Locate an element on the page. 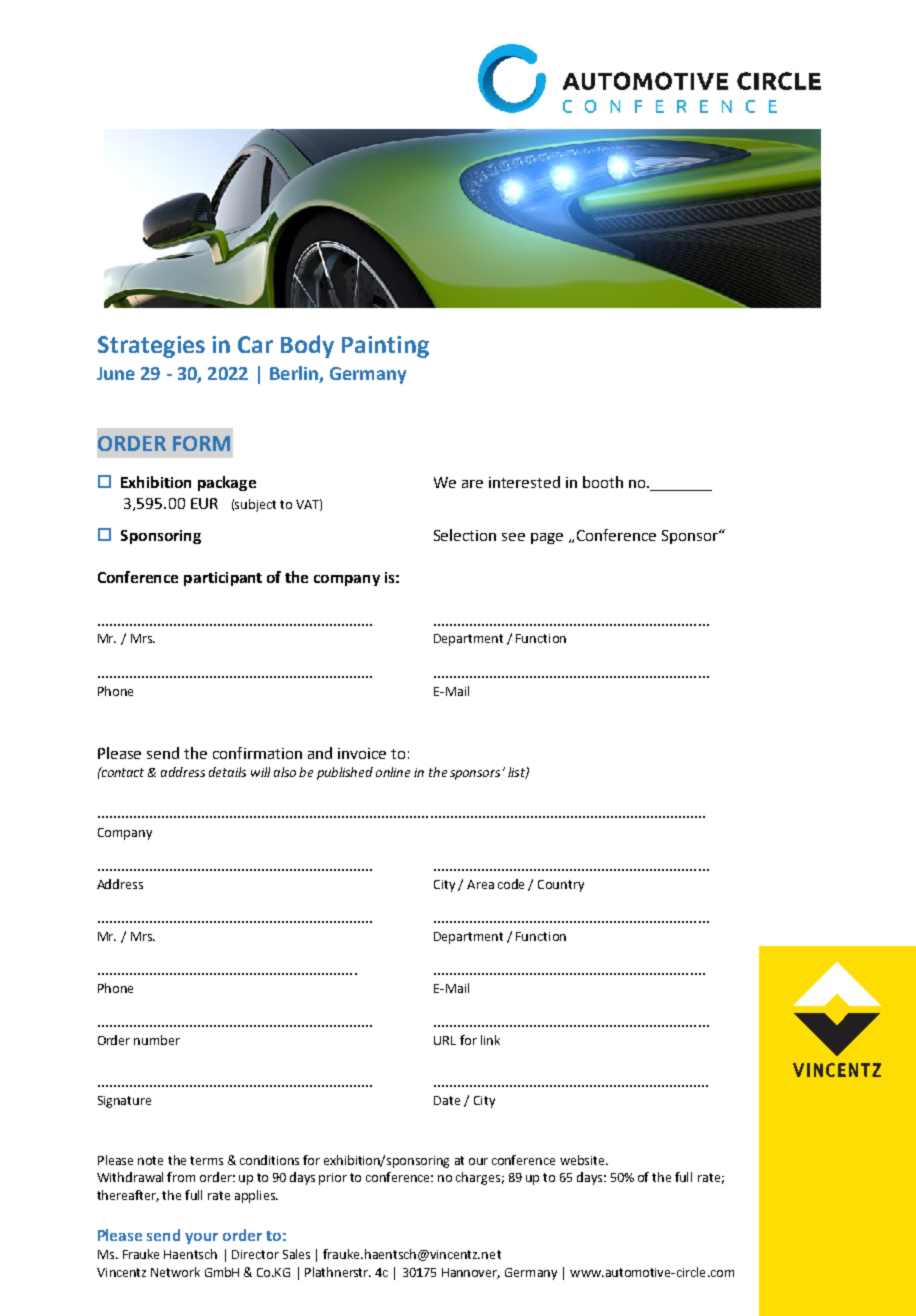 This image has width=916, height=1316. Country is located at coordinates (561, 886).
